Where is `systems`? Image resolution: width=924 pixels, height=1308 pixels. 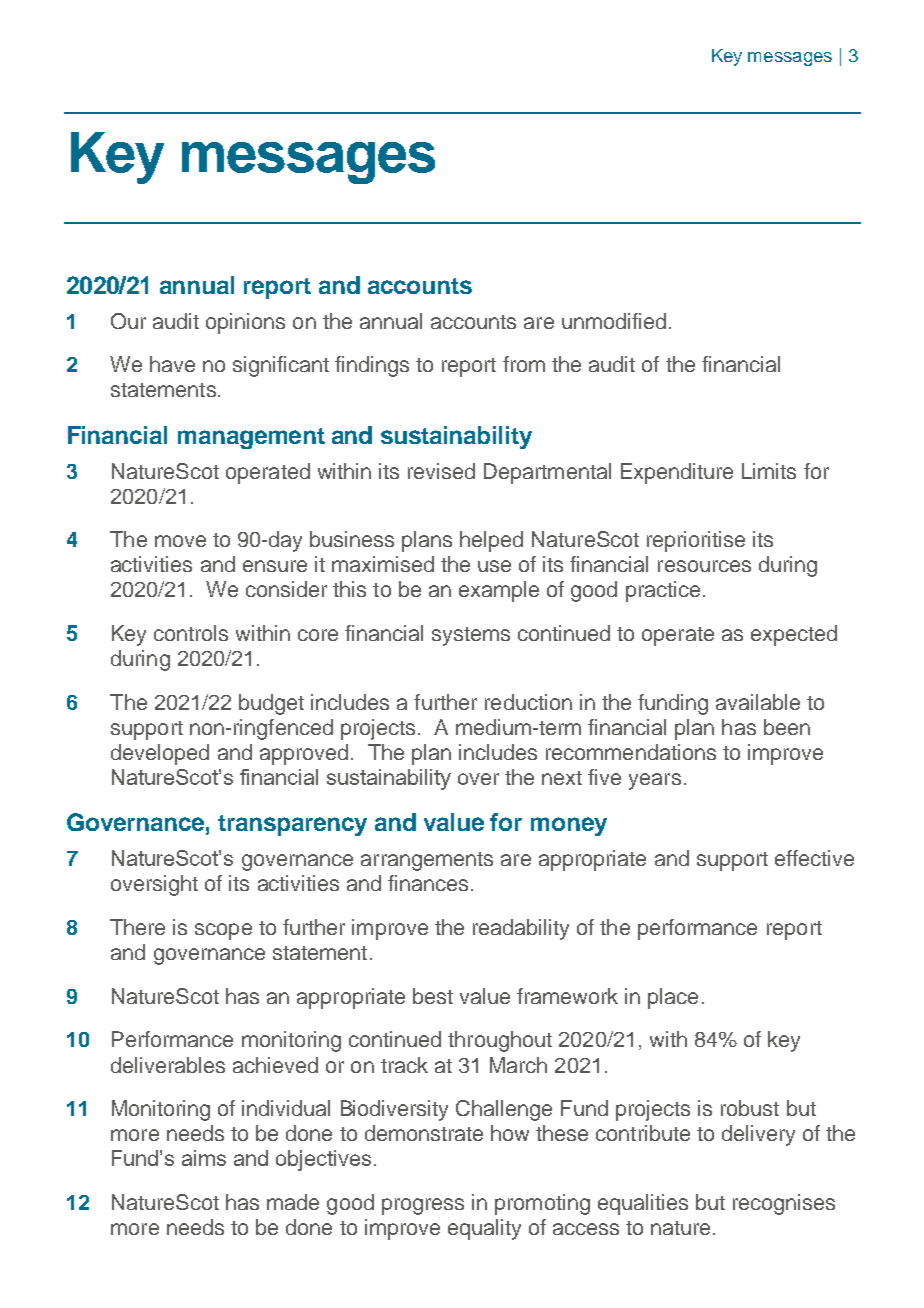
systems is located at coordinates (471, 636).
